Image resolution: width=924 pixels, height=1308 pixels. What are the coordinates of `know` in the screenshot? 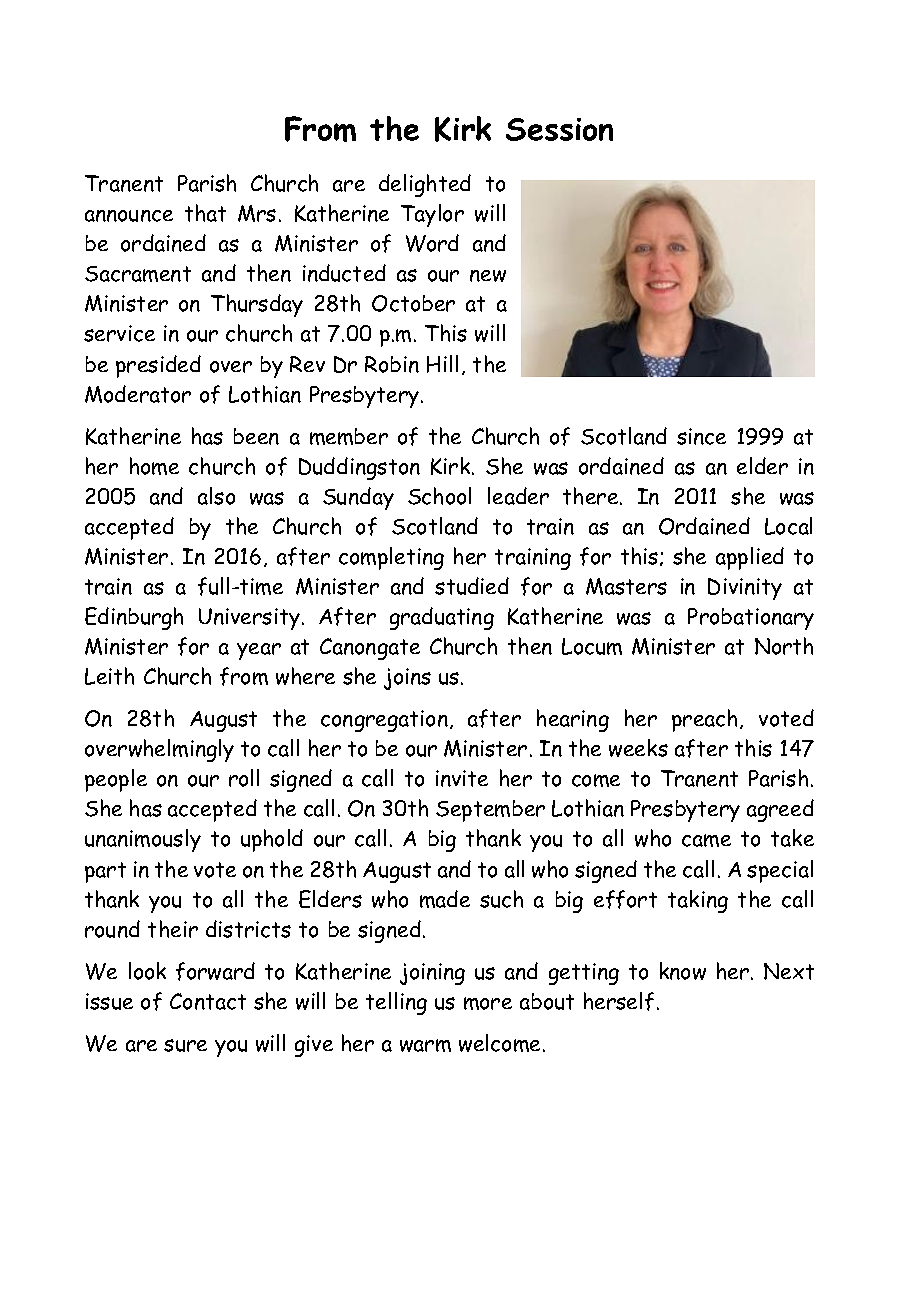 It's located at (683, 971).
